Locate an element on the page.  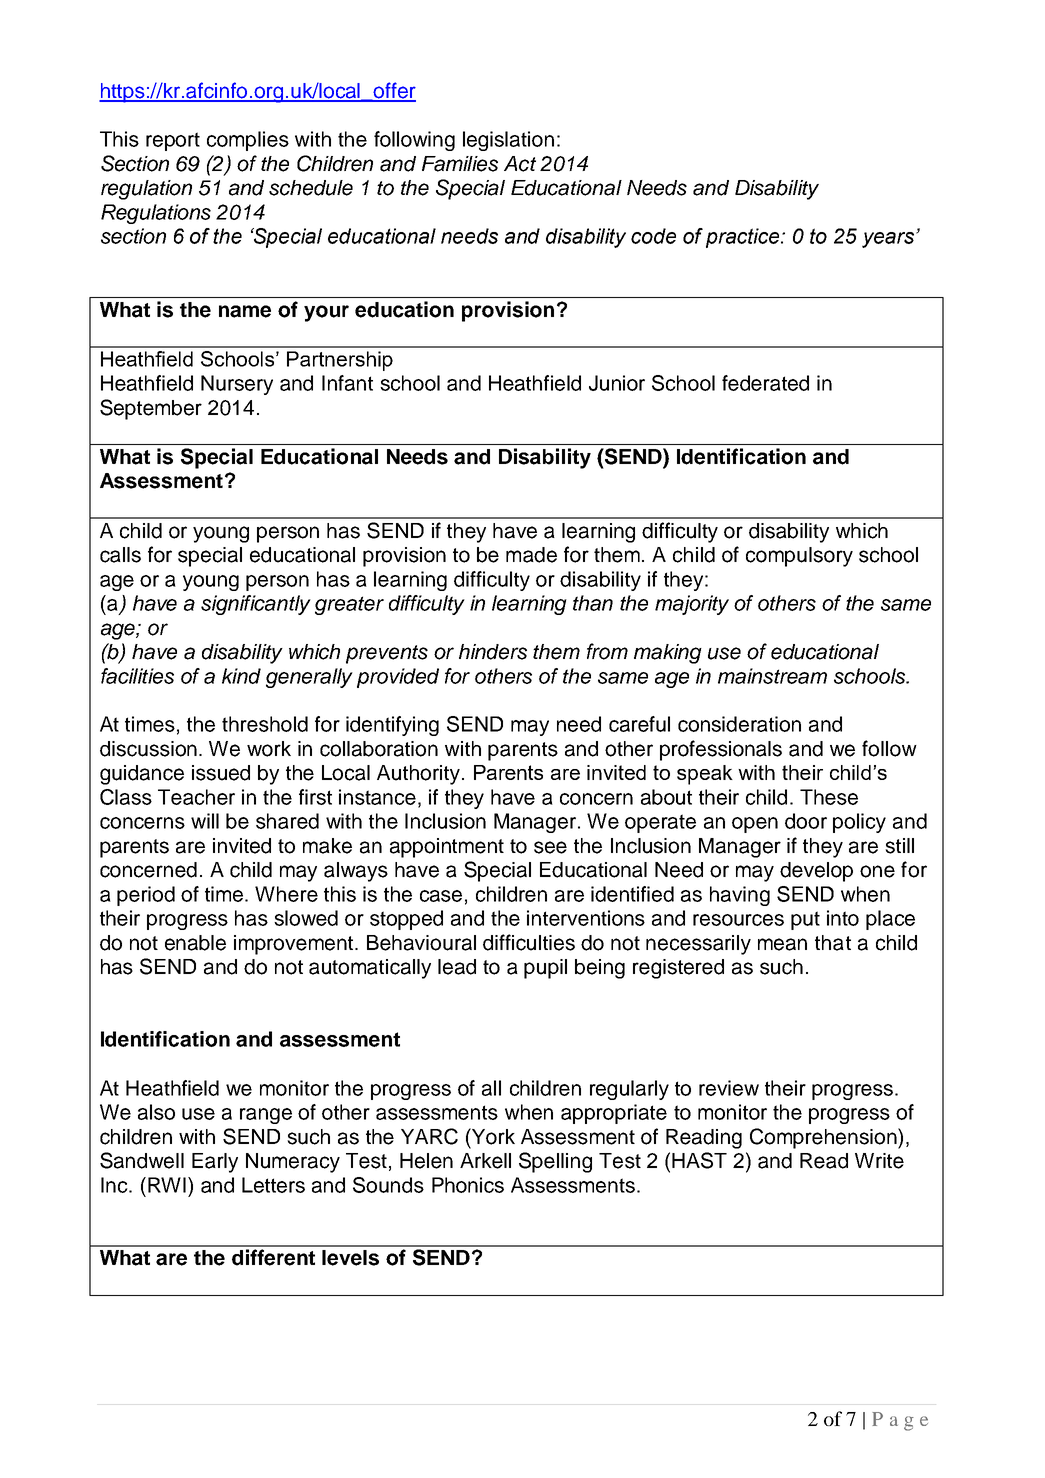
see is located at coordinates (550, 847).
